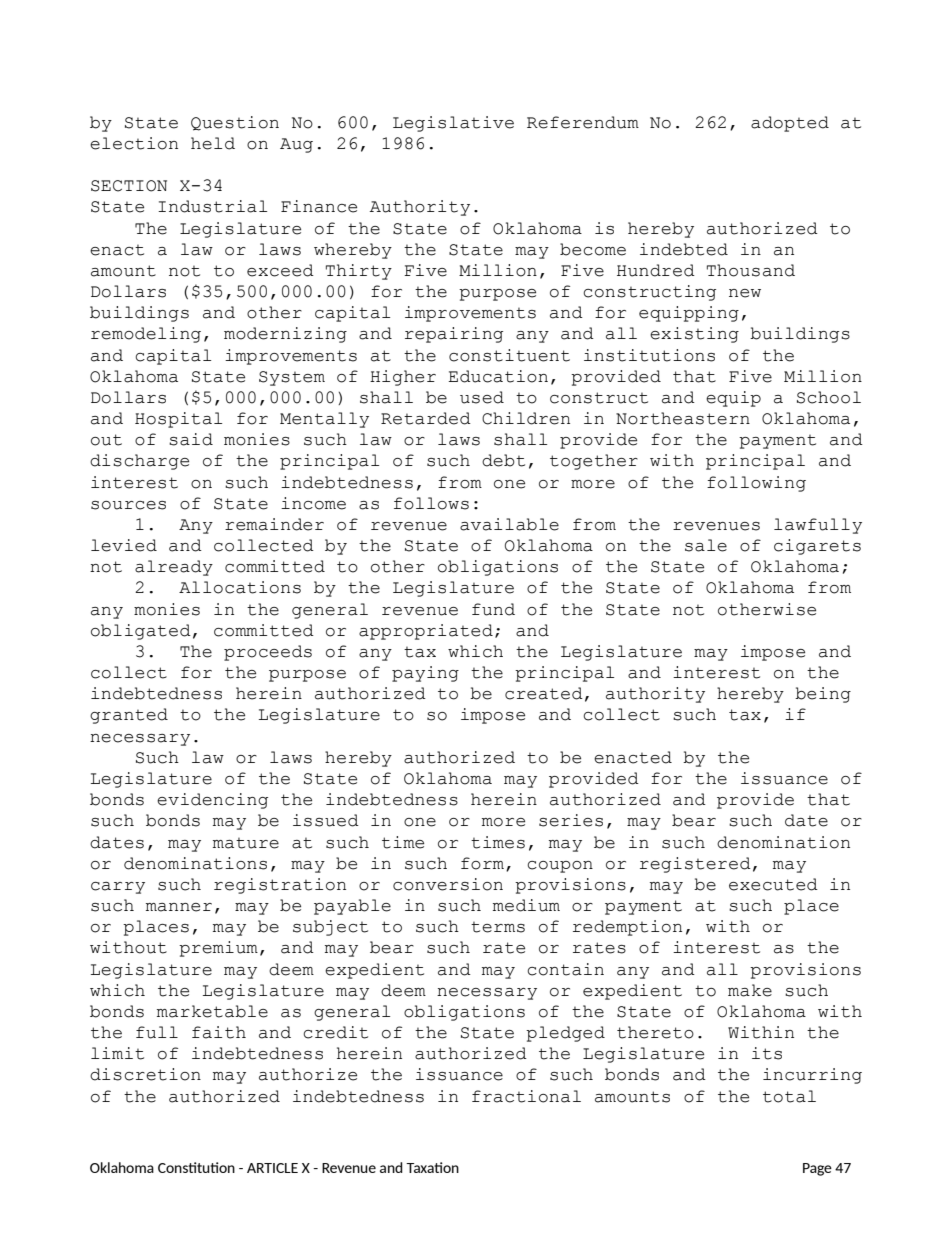 The height and width of the screenshot is (1233, 952). What do you see at coordinates (196, 1167) in the screenshot?
I see `Constitution` at bounding box center [196, 1167].
